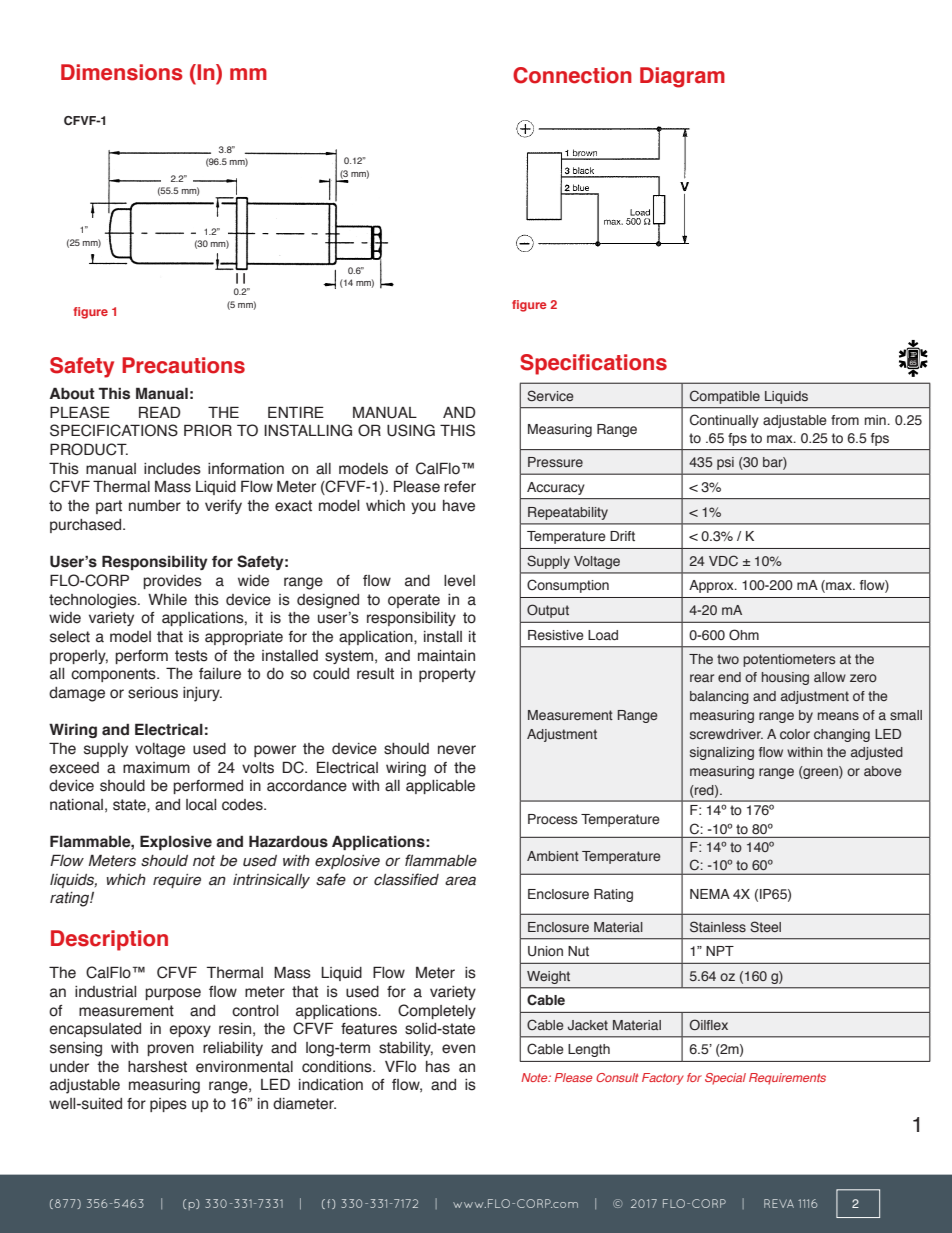 This image has height=1233, width=952. I want to click on Diagram, so click(682, 77).
